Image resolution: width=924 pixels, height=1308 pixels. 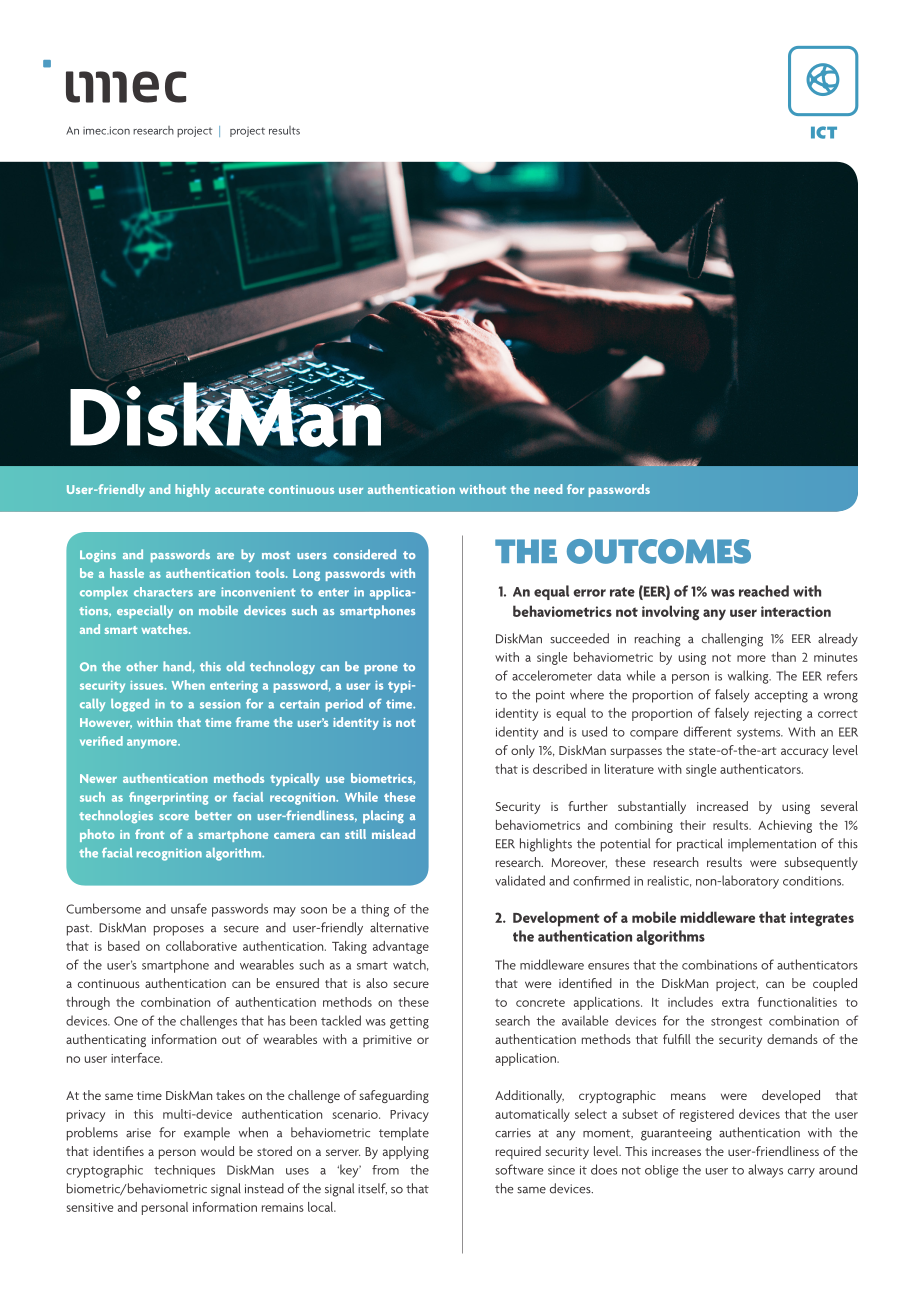 What do you see at coordinates (659, 551) in the screenshot?
I see `OUTCOMES` at bounding box center [659, 551].
